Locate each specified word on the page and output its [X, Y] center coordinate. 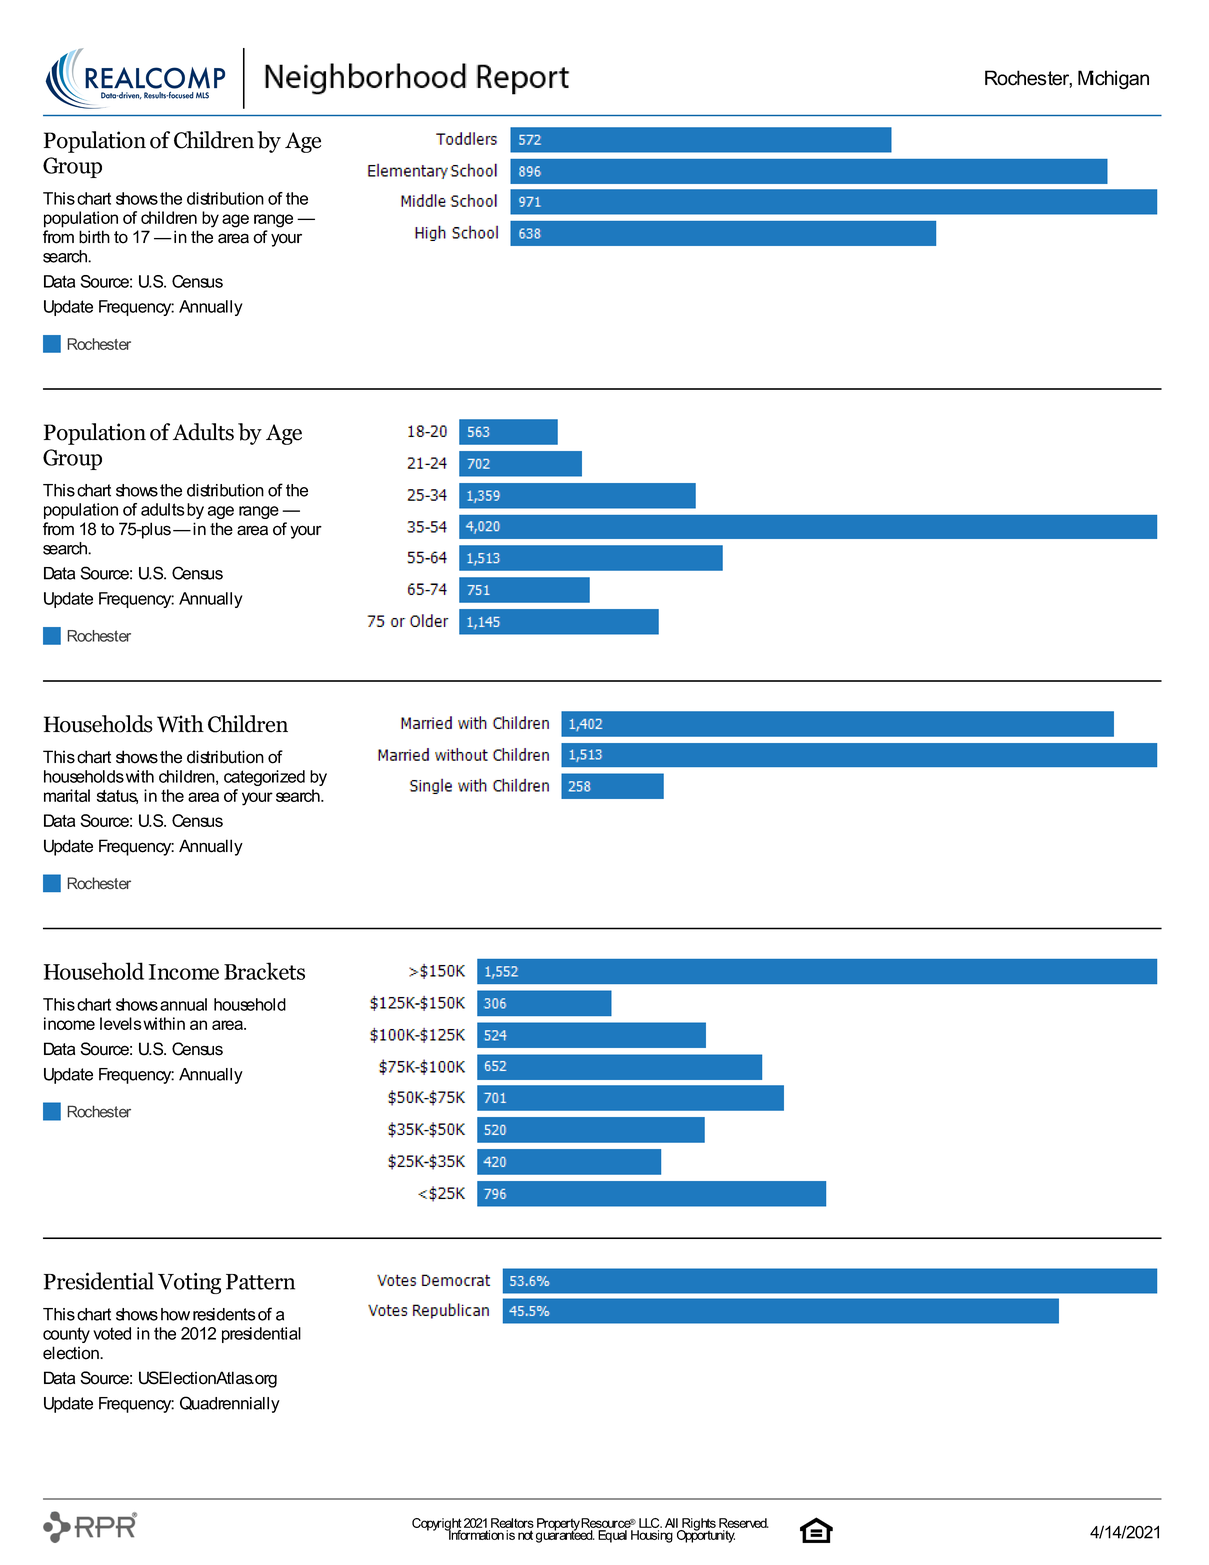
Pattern [260, 1282]
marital [67, 795]
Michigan [1113, 80]
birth [94, 237]
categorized [264, 778]
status [117, 797]
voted [112, 1333]
